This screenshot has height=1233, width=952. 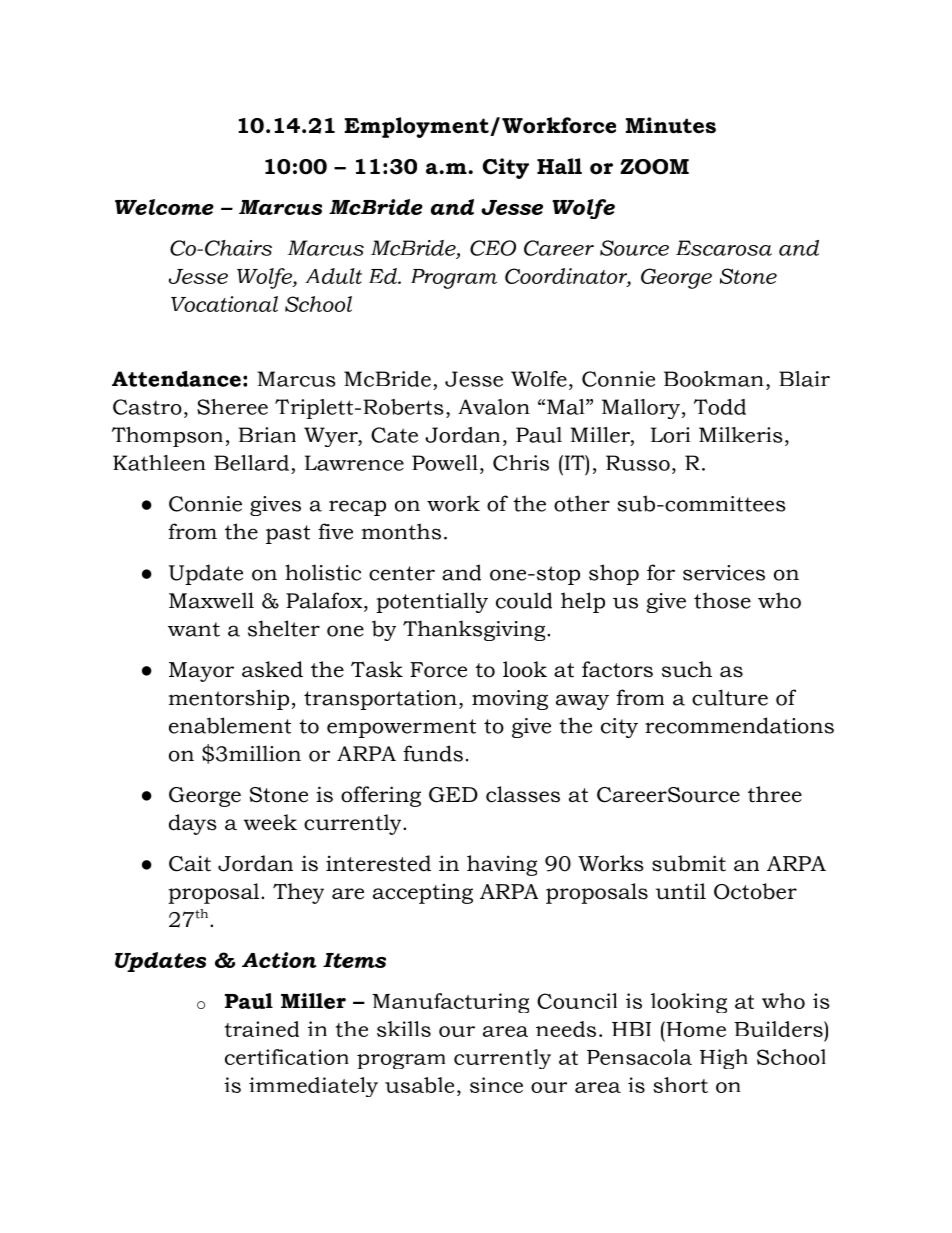 I want to click on Thanksgiving, so click(x=475, y=630).
